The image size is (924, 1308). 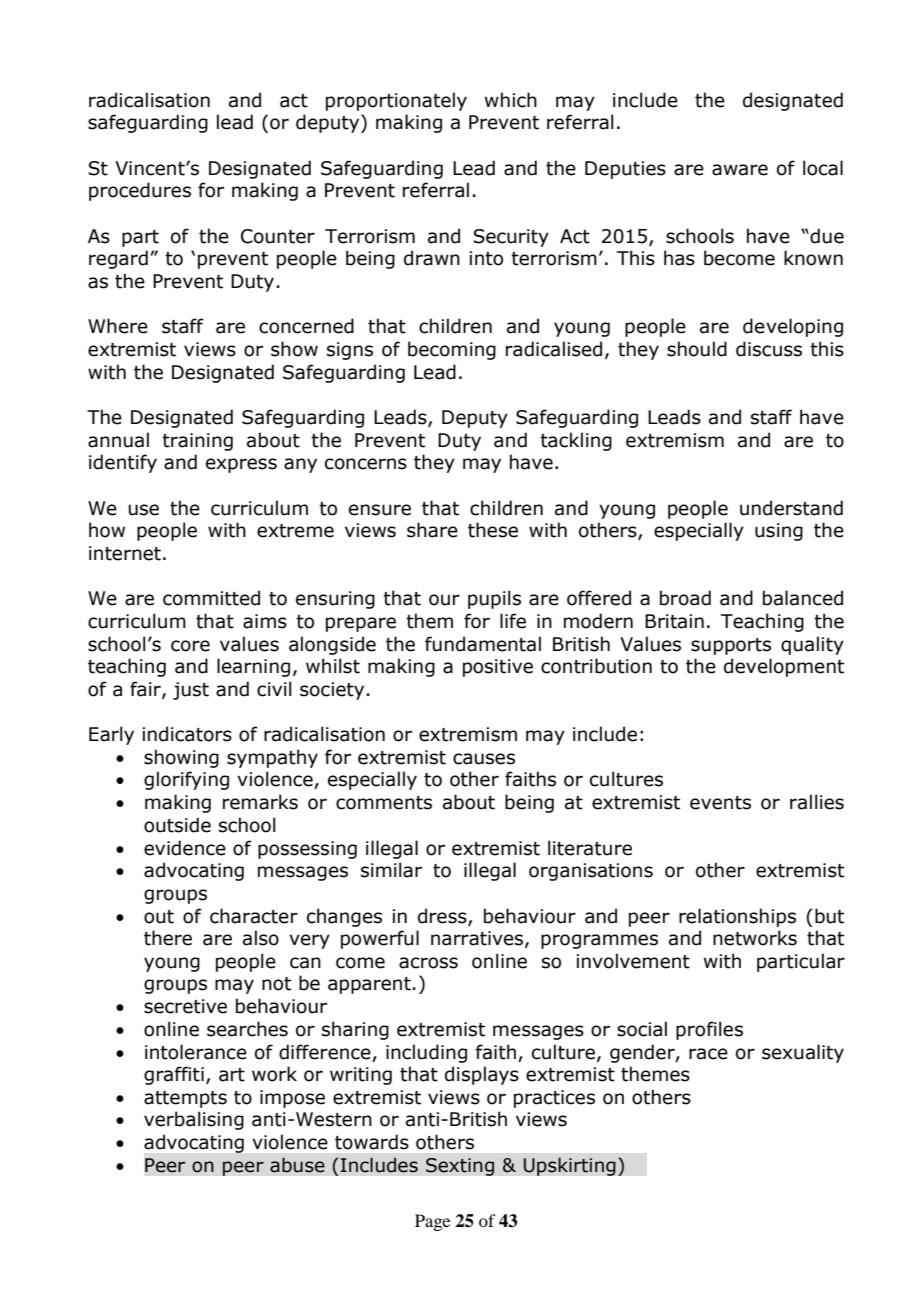 What do you see at coordinates (140, 191) in the document?
I see `procedures` at bounding box center [140, 191].
